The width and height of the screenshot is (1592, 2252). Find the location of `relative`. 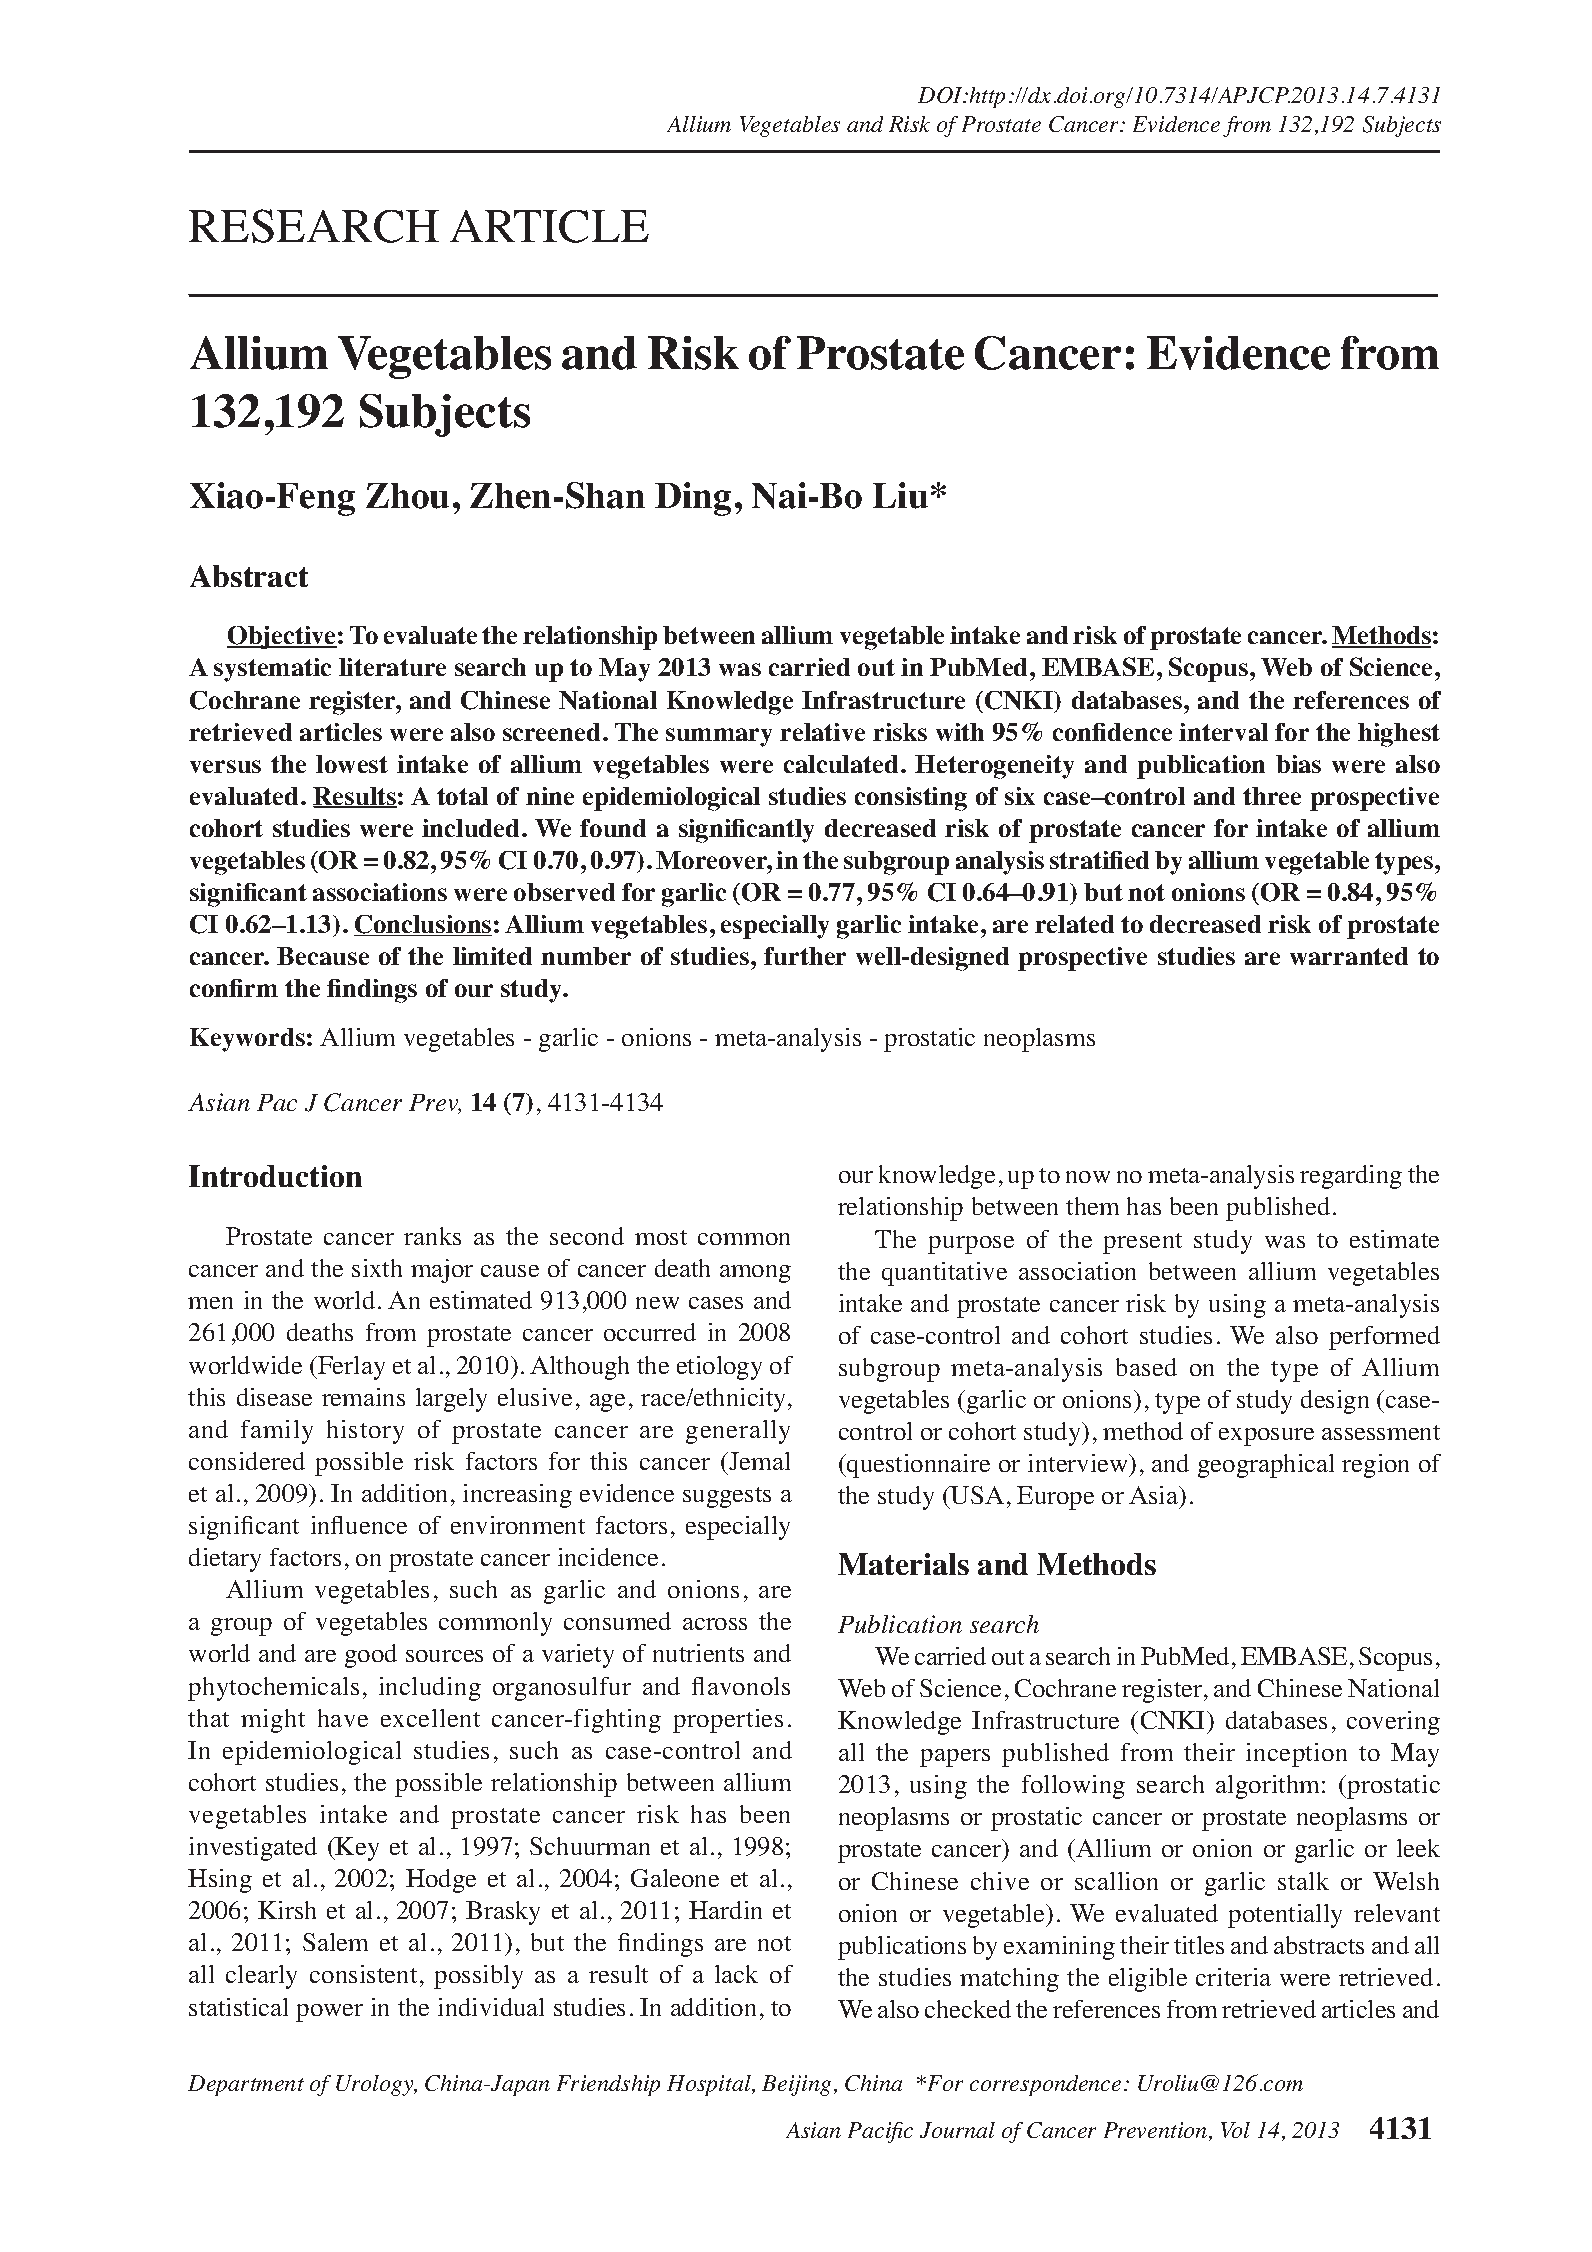

relative is located at coordinates (822, 732).
